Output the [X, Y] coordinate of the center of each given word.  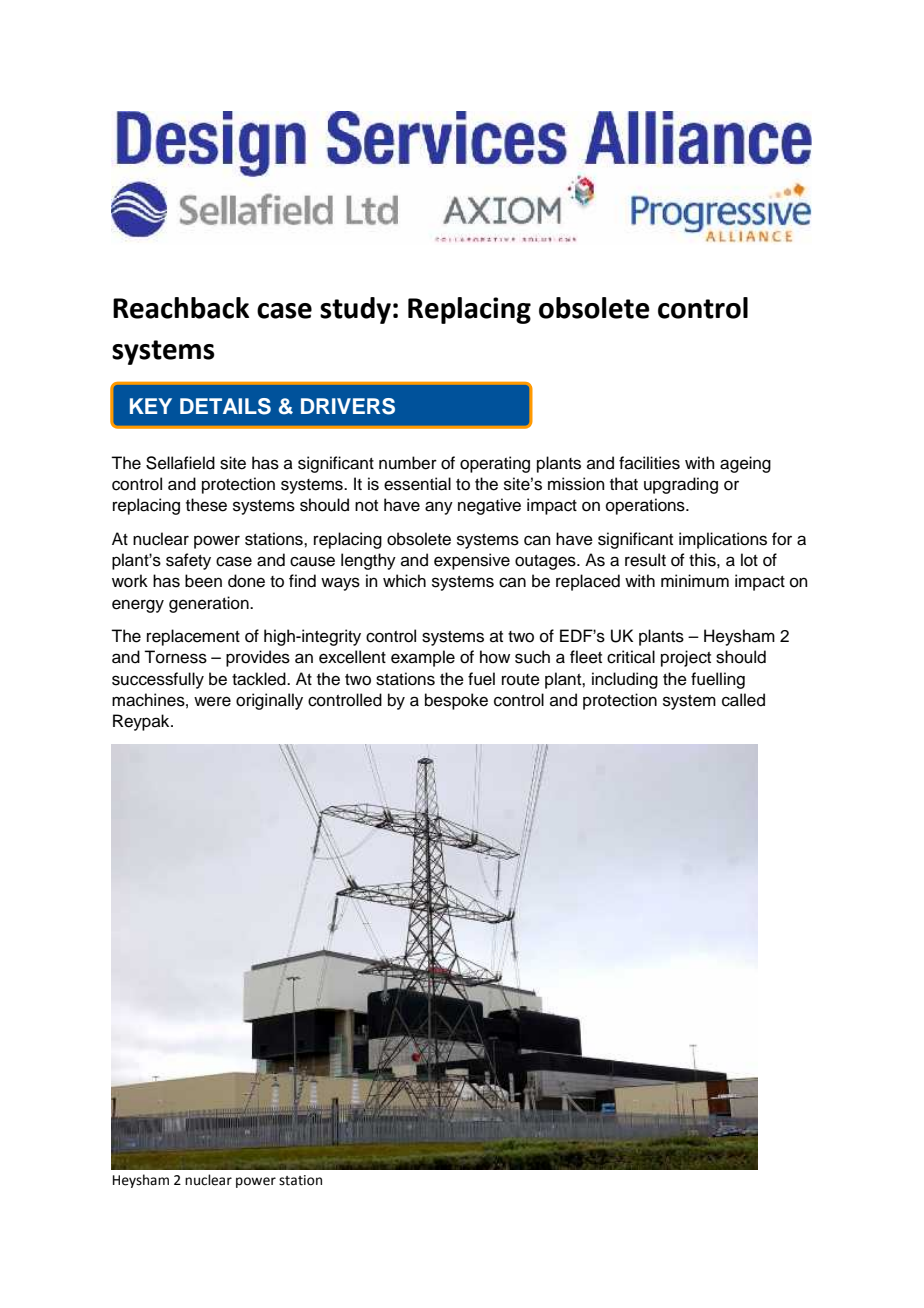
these [206, 505]
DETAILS [225, 406]
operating [495, 464]
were [212, 701]
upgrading [681, 485]
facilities [649, 463]
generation [210, 604]
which [404, 581]
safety [188, 561]
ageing [745, 464]
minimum [695, 581]
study [355, 310]
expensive [472, 561]
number [408, 463]
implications [723, 540]
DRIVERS [348, 406]
